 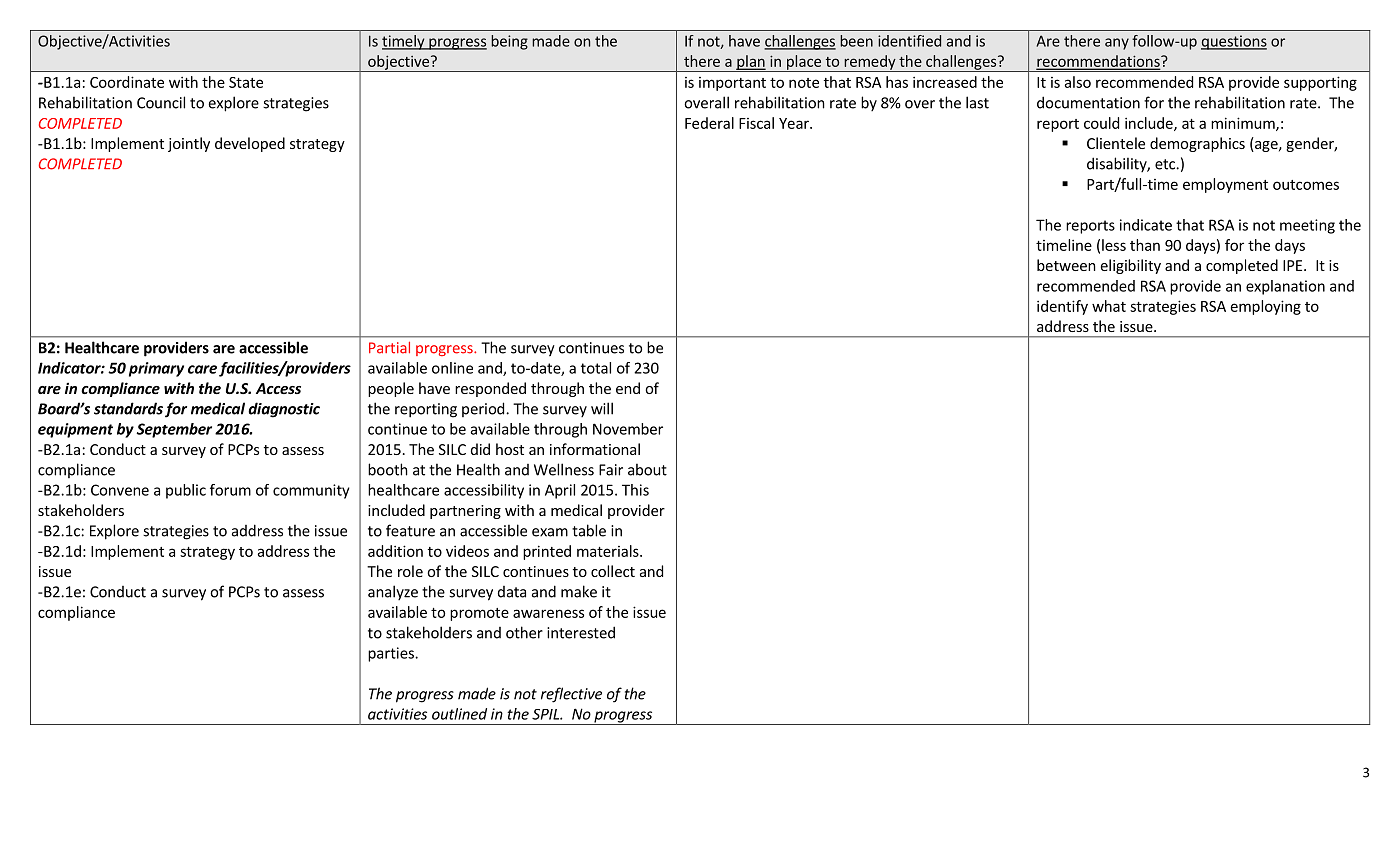 I want to click on forum, so click(x=230, y=490).
